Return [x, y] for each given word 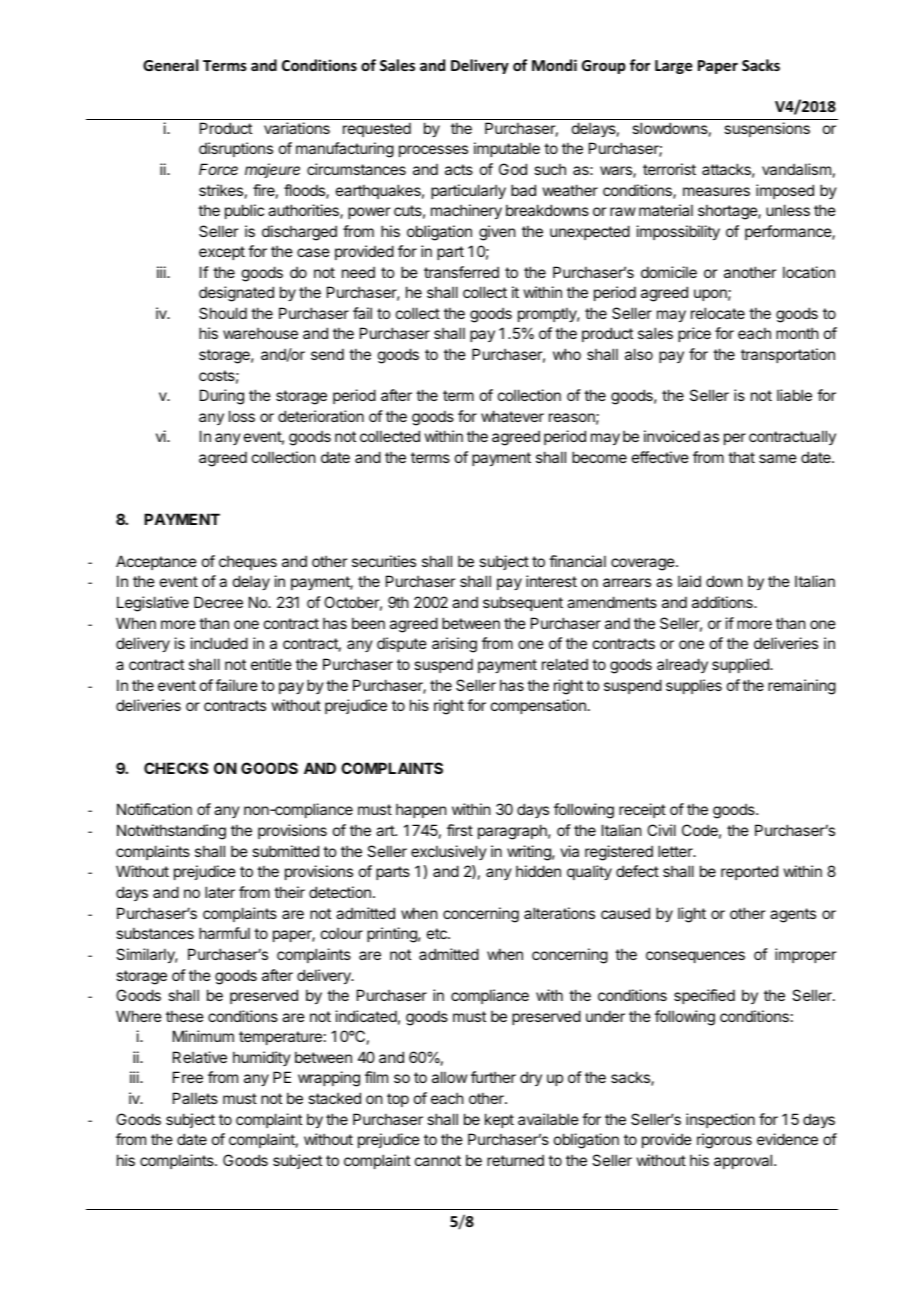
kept [499, 1120]
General [170, 65]
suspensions [767, 129]
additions [723, 602]
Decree [218, 602]
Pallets [195, 1098]
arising [454, 645]
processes [433, 151]
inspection [720, 1120]
